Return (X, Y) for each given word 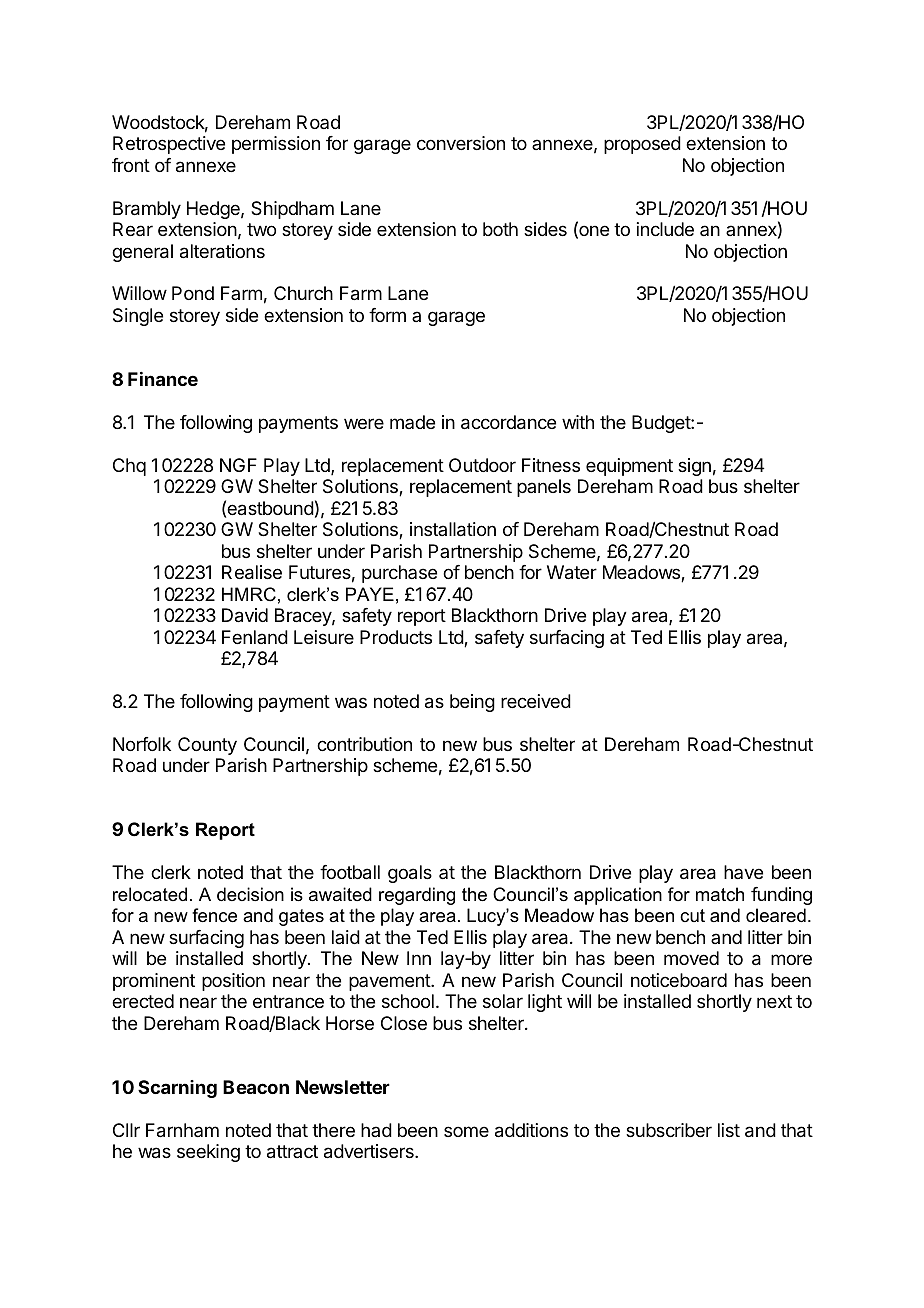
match (720, 894)
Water (572, 572)
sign (694, 467)
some (466, 1131)
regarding (417, 896)
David (245, 615)
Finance (163, 379)
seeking (208, 1153)
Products (396, 637)
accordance (508, 422)
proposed (642, 145)
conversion (461, 143)
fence (214, 915)
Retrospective (169, 145)
